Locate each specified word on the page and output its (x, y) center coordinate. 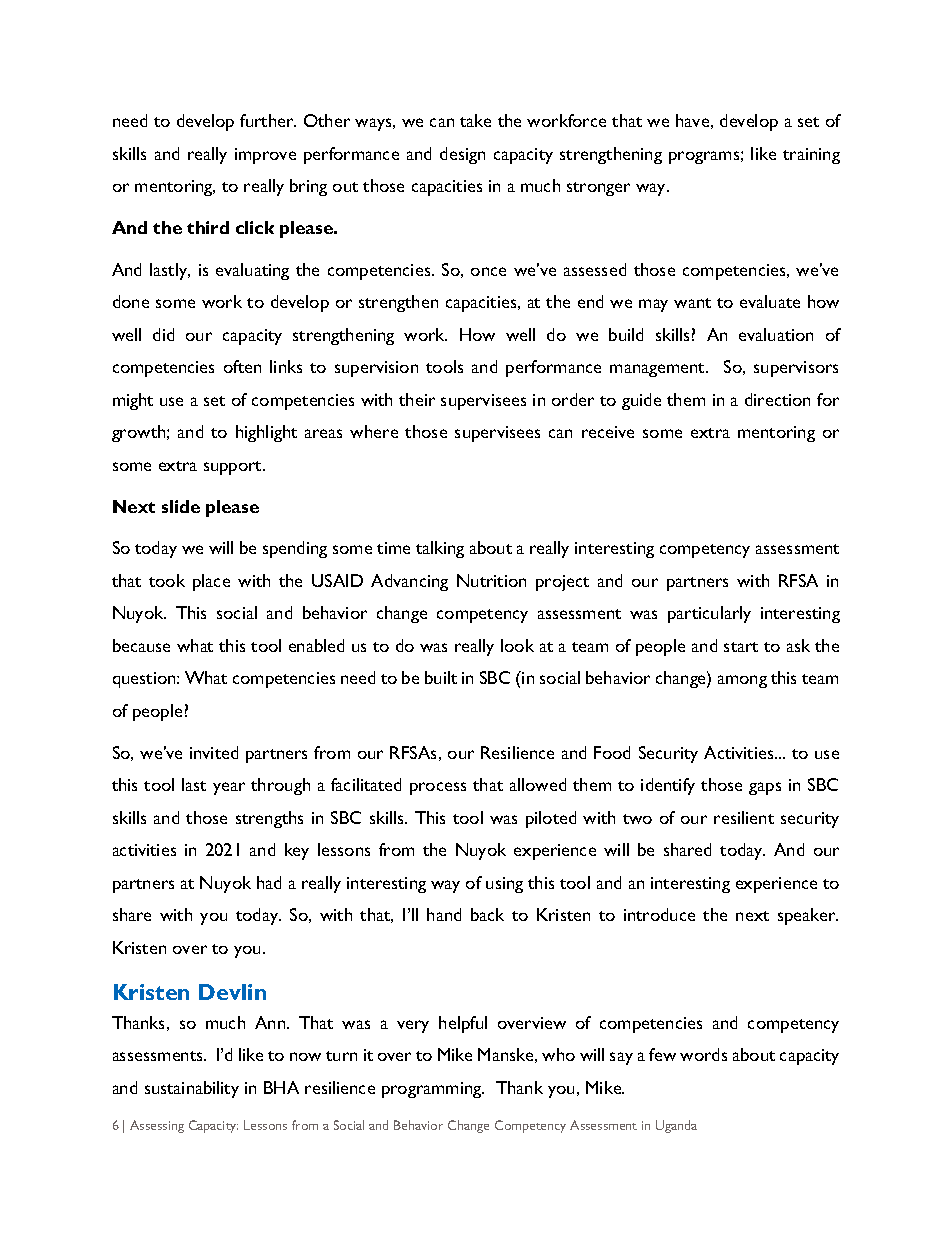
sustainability (192, 1089)
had (269, 882)
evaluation (776, 334)
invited (214, 752)
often (242, 366)
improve (265, 156)
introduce (659, 914)
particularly (709, 614)
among (742, 681)
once (488, 271)
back (487, 914)
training (811, 156)
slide (181, 506)
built (441, 677)
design (462, 155)
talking (440, 549)
